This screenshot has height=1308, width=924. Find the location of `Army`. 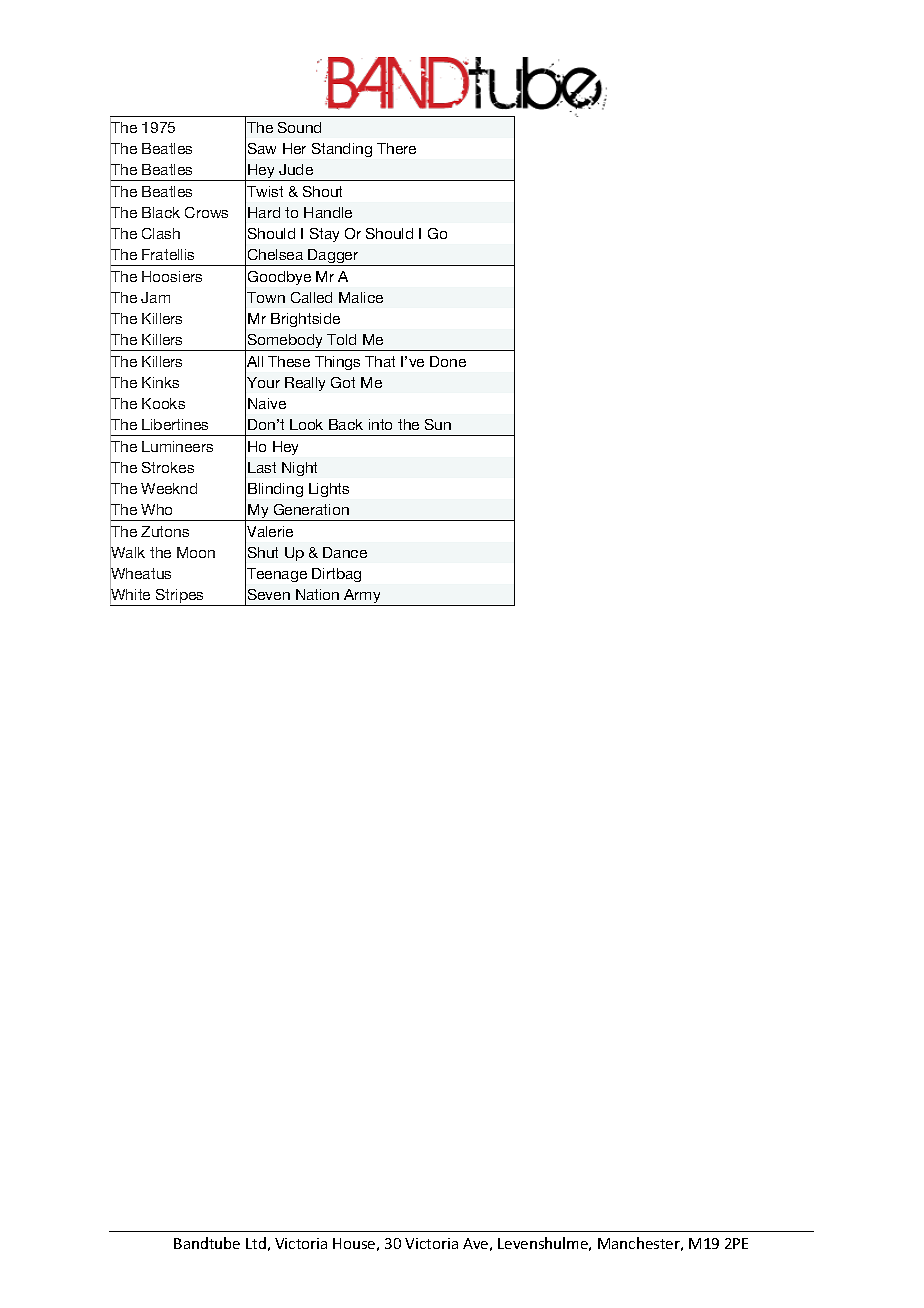

Army is located at coordinates (362, 597).
